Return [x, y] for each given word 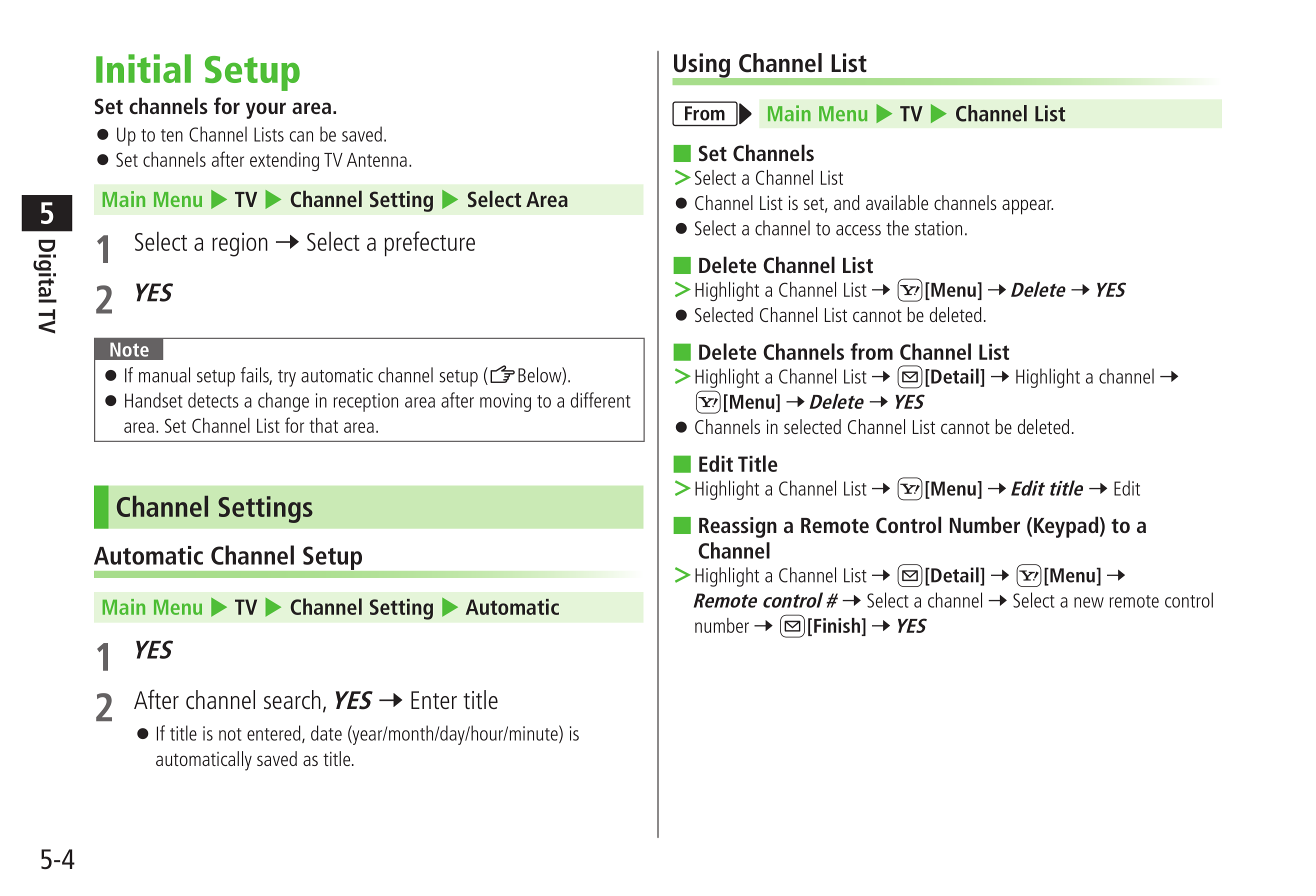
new [1089, 602]
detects [213, 400]
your [266, 110]
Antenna [377, 160]
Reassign [738, 527]
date [326, 733]
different [600, 400]
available [897, 202]
